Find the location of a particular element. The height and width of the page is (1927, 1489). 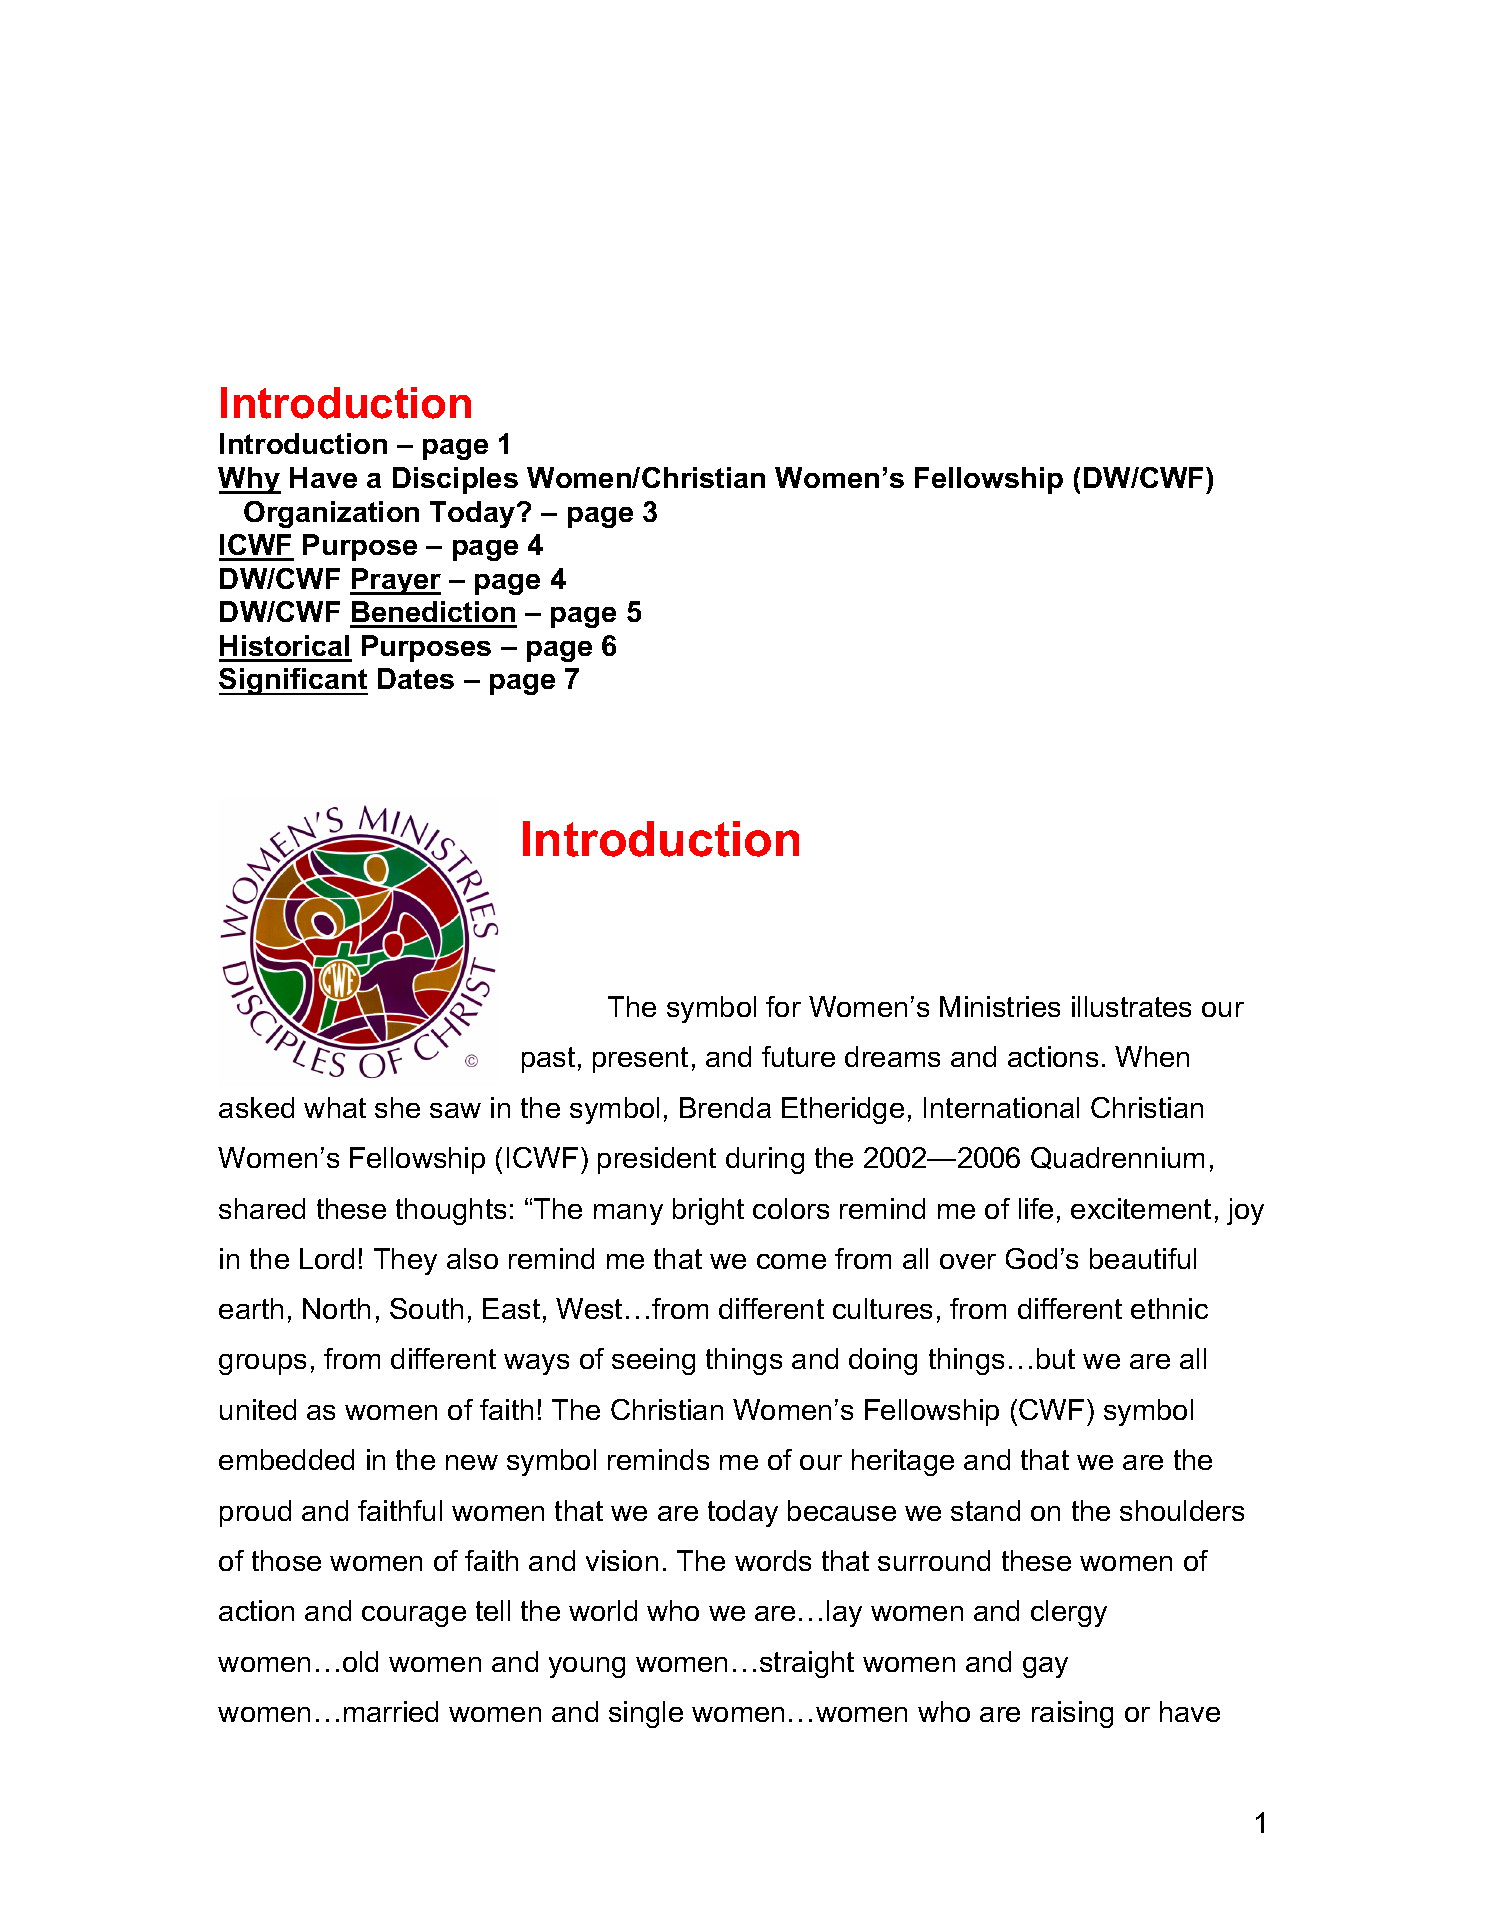

seeing is located at coordinates (653, 1361).
